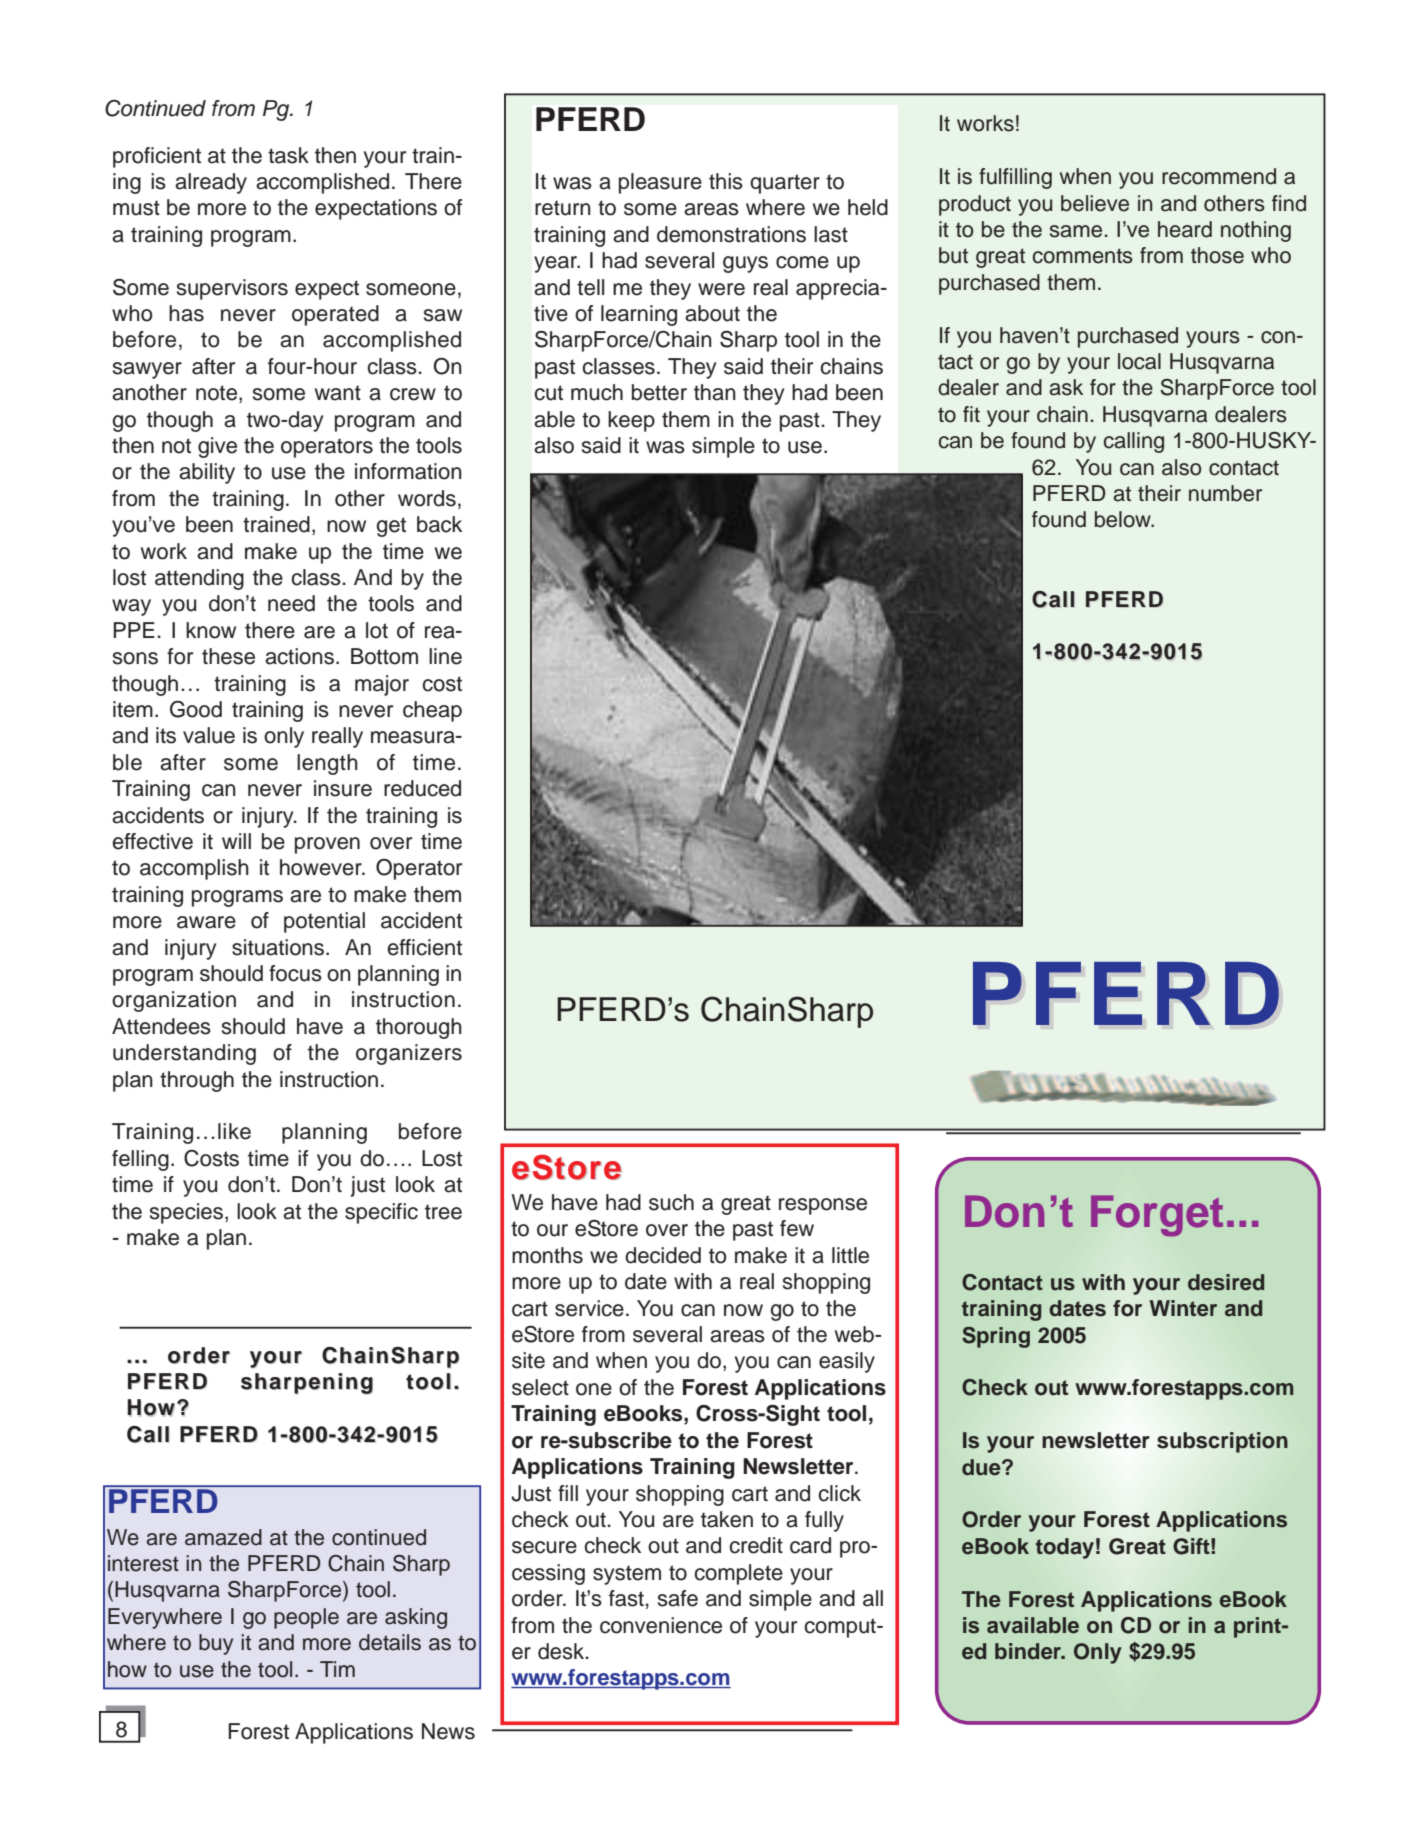  Describe the element at coordinates (424, 947) in the screenshot. I see `efficient` at that location.
